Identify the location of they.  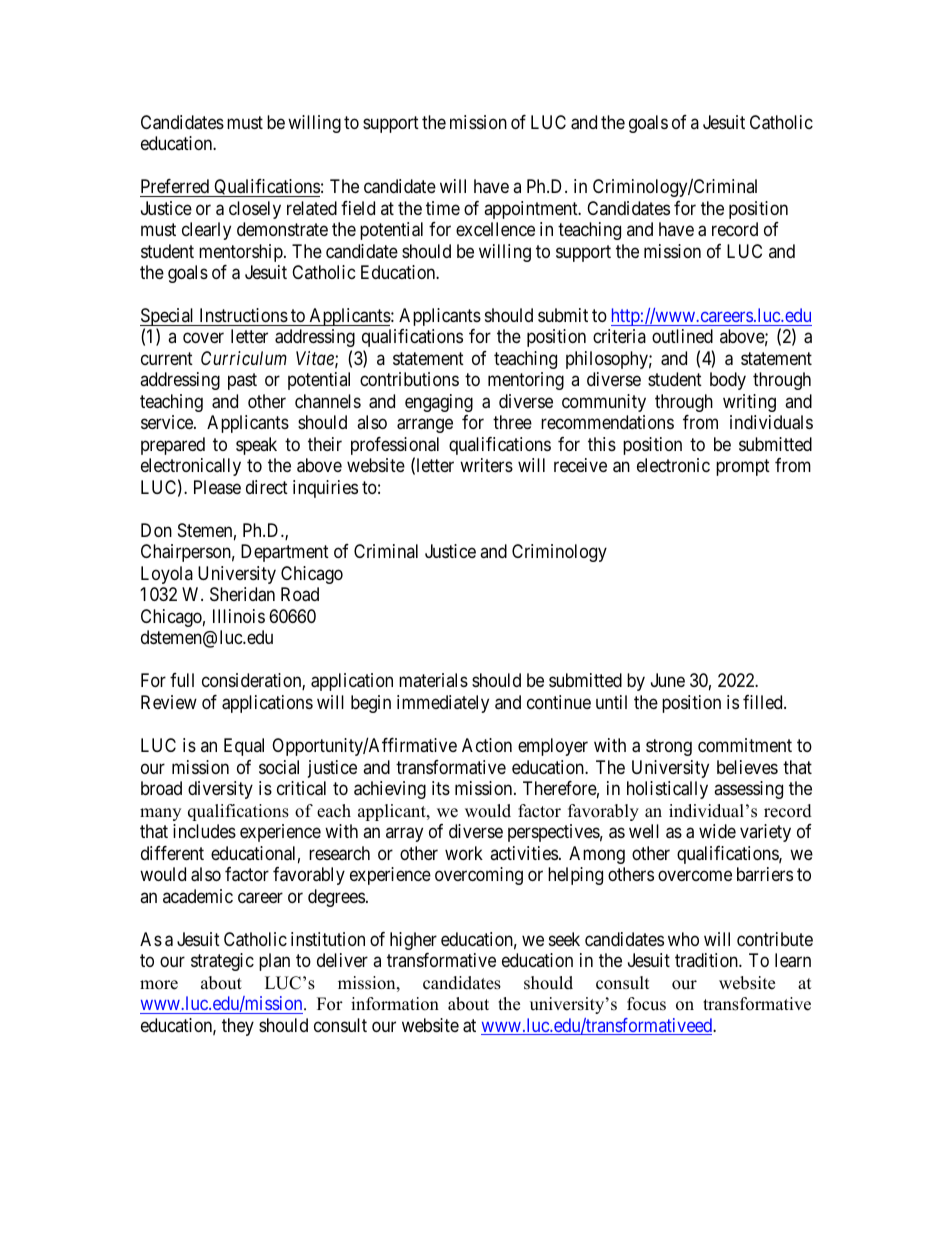
(238, 1027).
